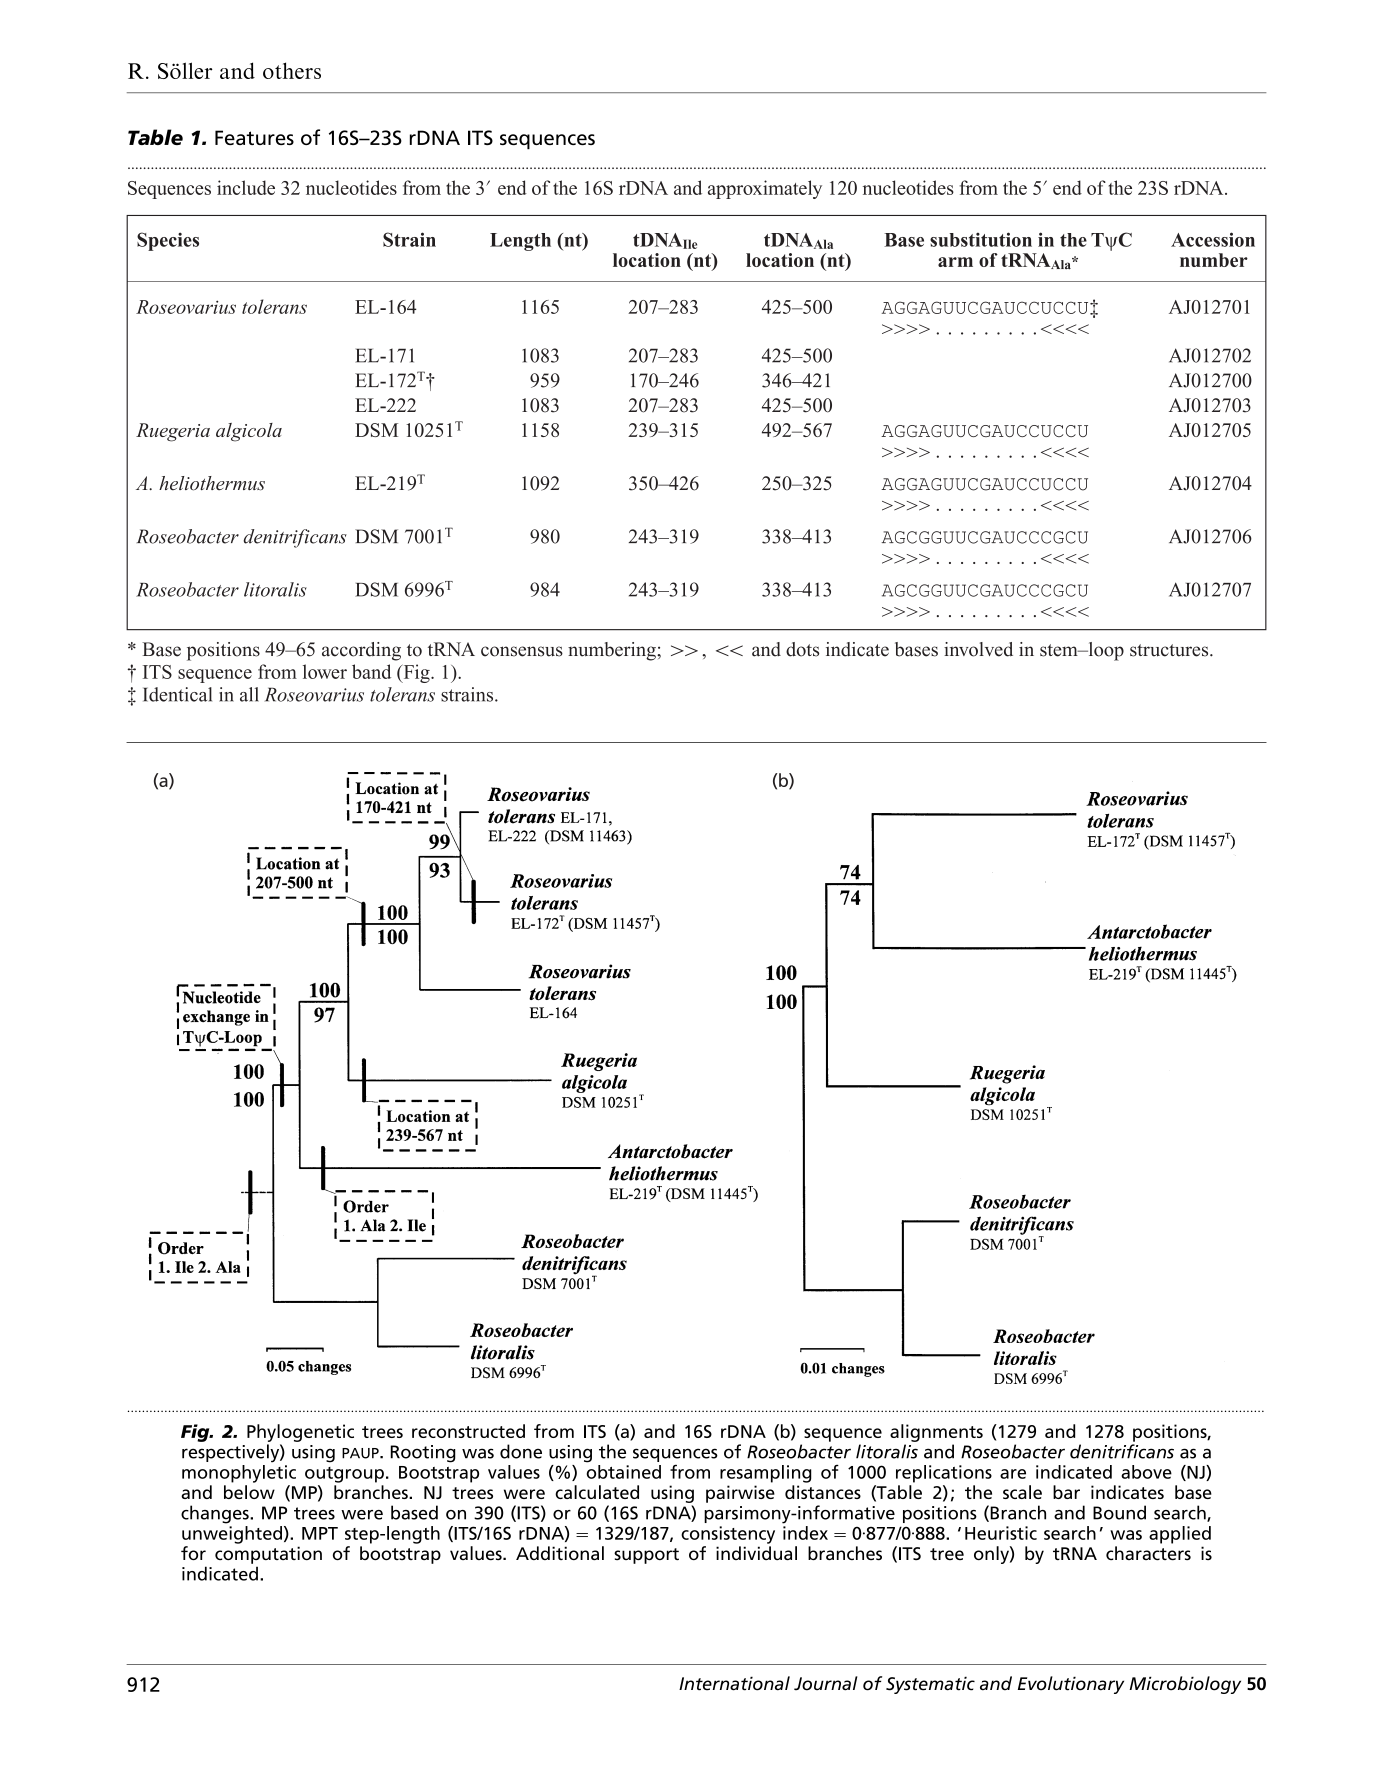 The image size is (1384, 1791). Describe the element at coordinates (978, 649) in the screenshot. I see `involved` at that location.
